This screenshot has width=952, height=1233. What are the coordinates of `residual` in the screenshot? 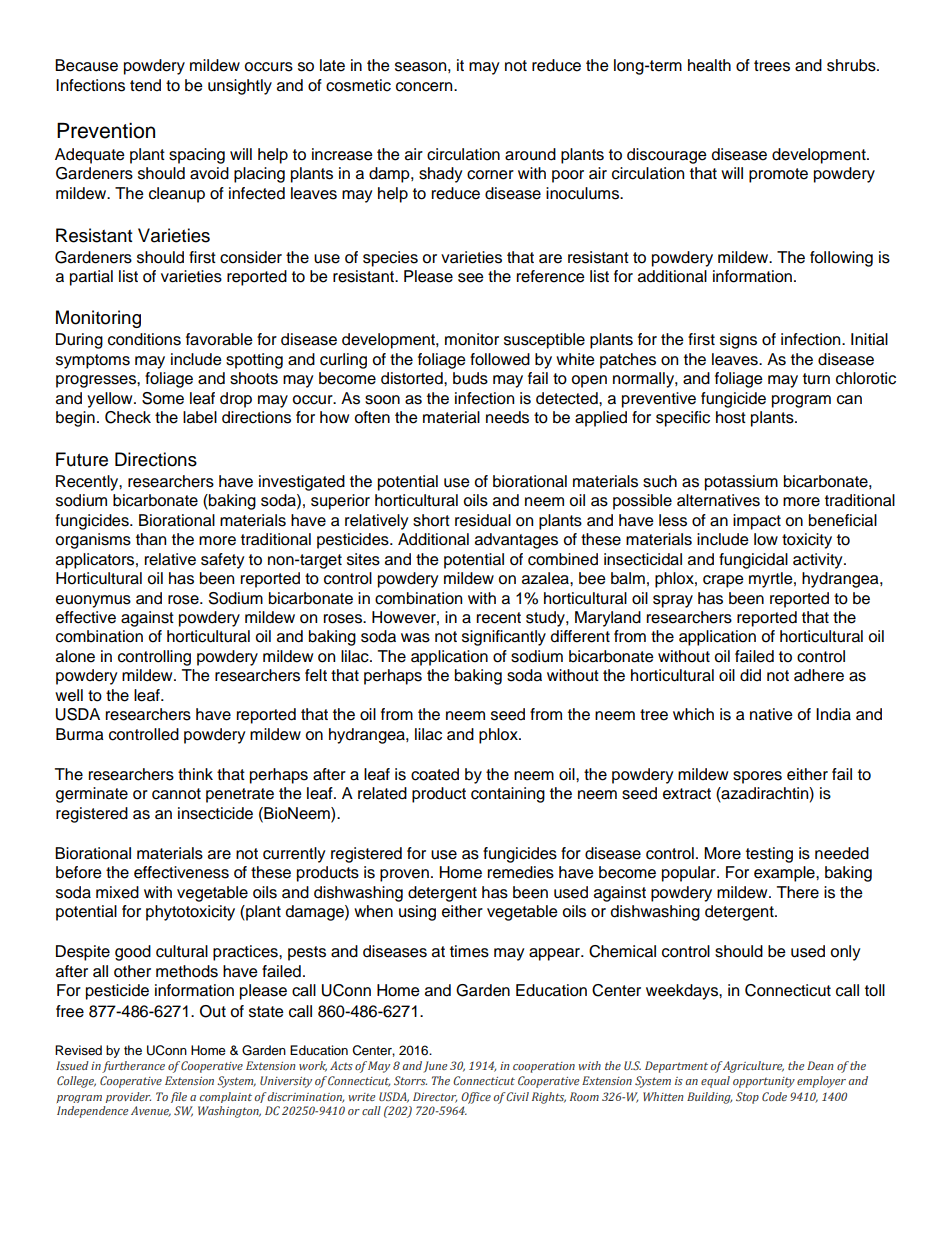 It's located at (483, 520).
